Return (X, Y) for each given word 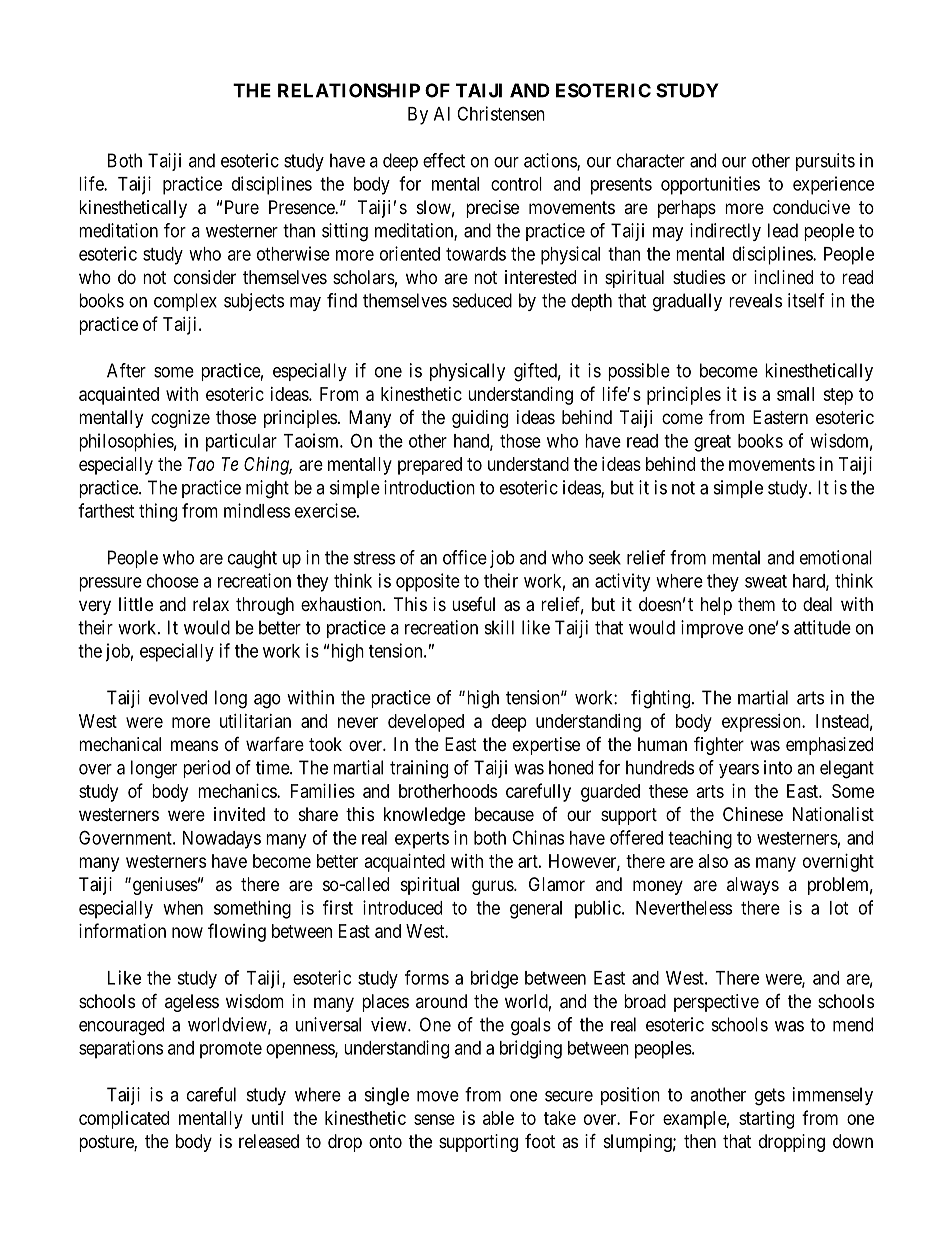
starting (766, 1120)
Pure (242, 207)
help (716, 606)
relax (211, 604)
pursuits (825, 162)
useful (473, 604)
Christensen (501, 113)
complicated (124, 1120)
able (498, 1118)
